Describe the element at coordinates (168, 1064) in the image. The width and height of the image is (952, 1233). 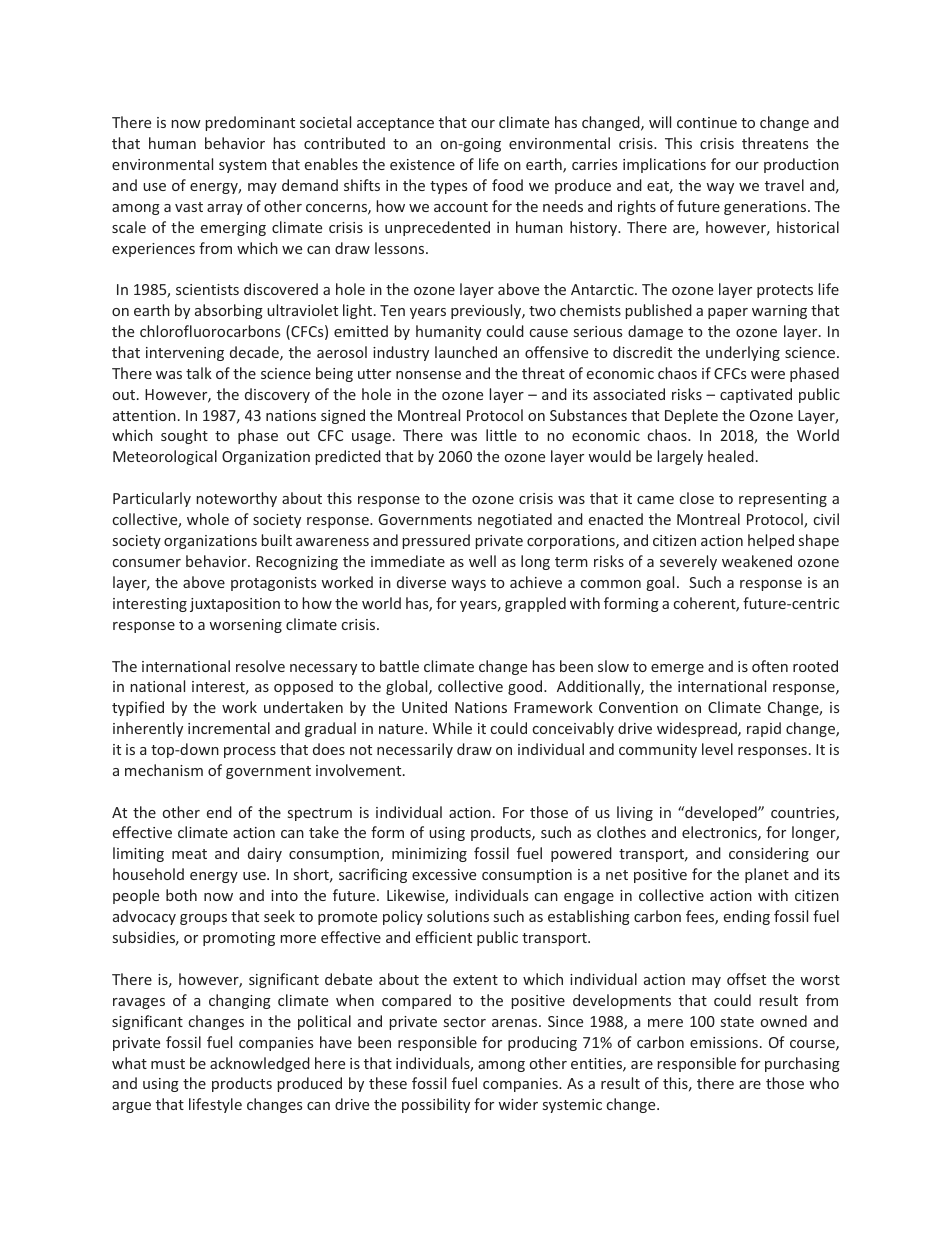
I see `must` at that location.
